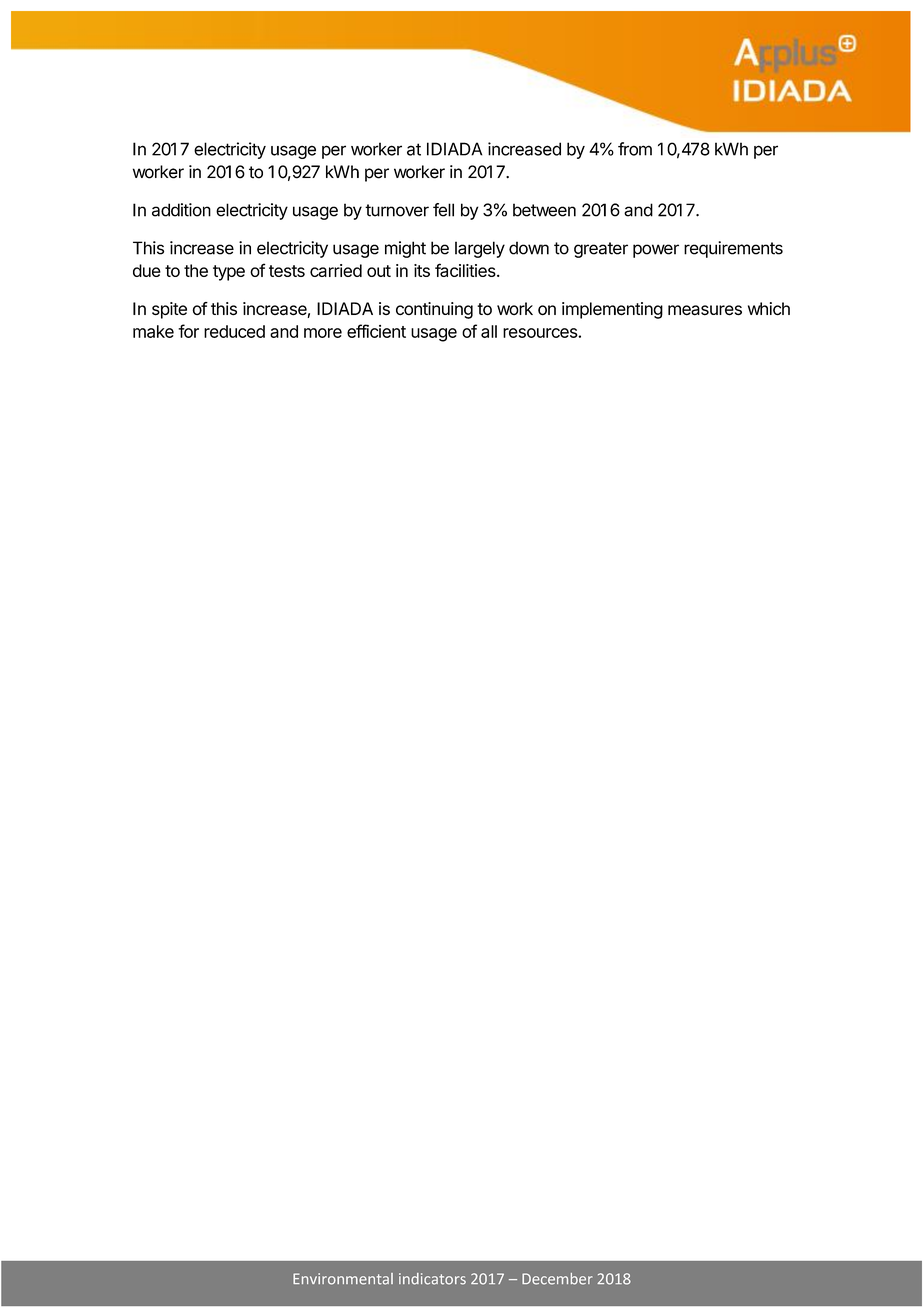 The height and width of the document is (1308, 924). What do you see at coordinates (443, 210) in the document?
I see `fell` at bounding box center [443, 210].
